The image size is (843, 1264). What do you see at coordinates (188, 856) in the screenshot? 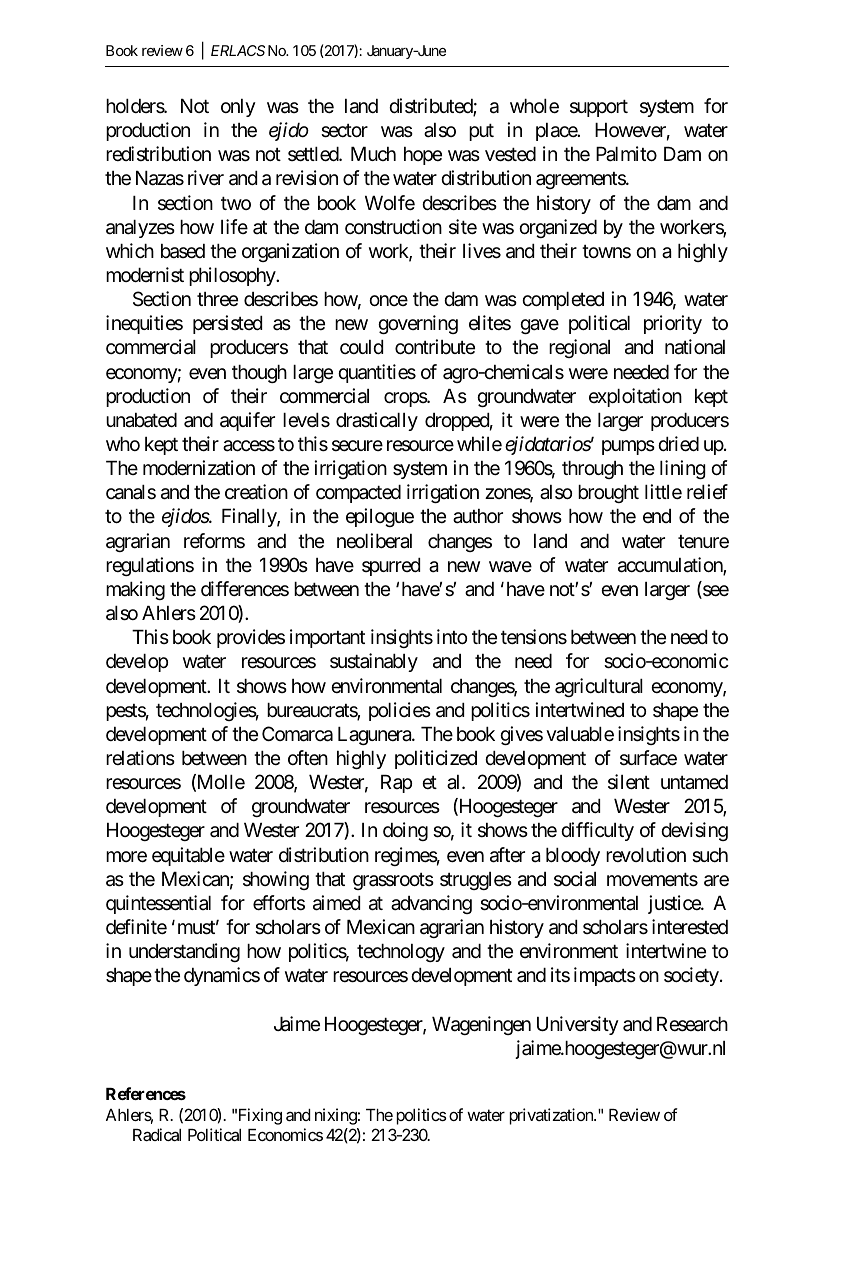
I see `equitable` at bounding box center [188, 856].
